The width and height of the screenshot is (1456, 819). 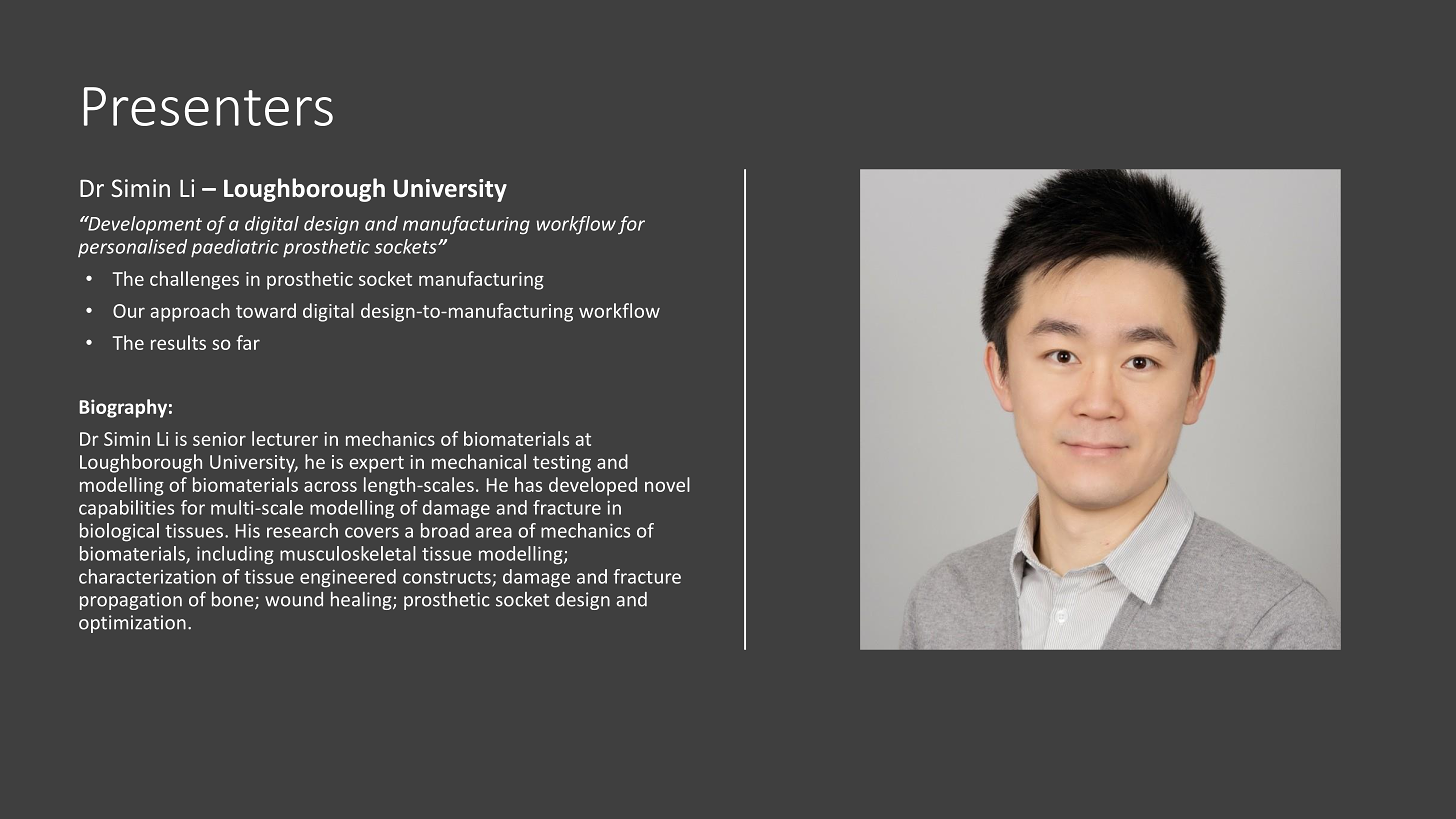 I want to click on toward, so click(x=266, y=310).
